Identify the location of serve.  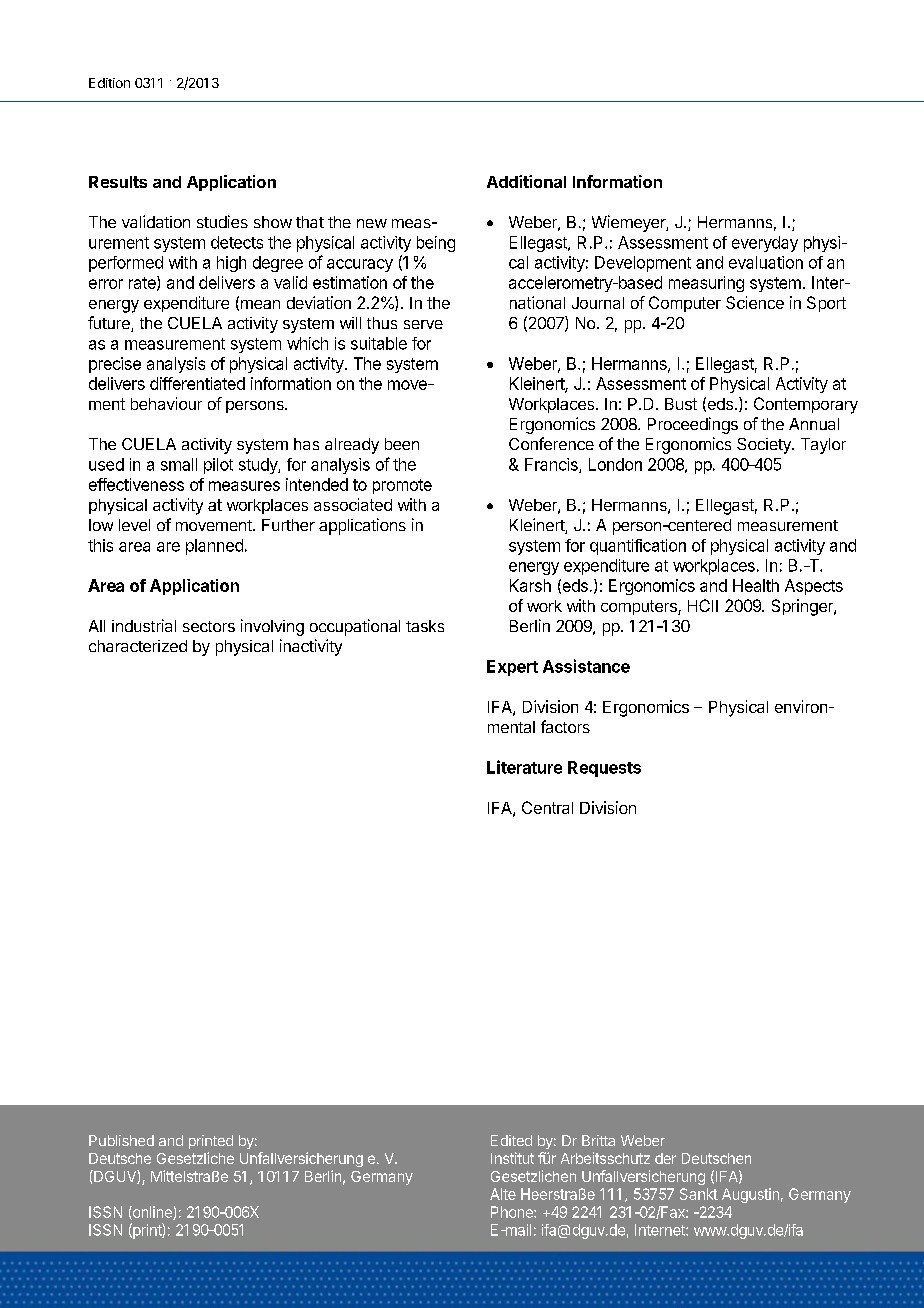
(423, 324).
